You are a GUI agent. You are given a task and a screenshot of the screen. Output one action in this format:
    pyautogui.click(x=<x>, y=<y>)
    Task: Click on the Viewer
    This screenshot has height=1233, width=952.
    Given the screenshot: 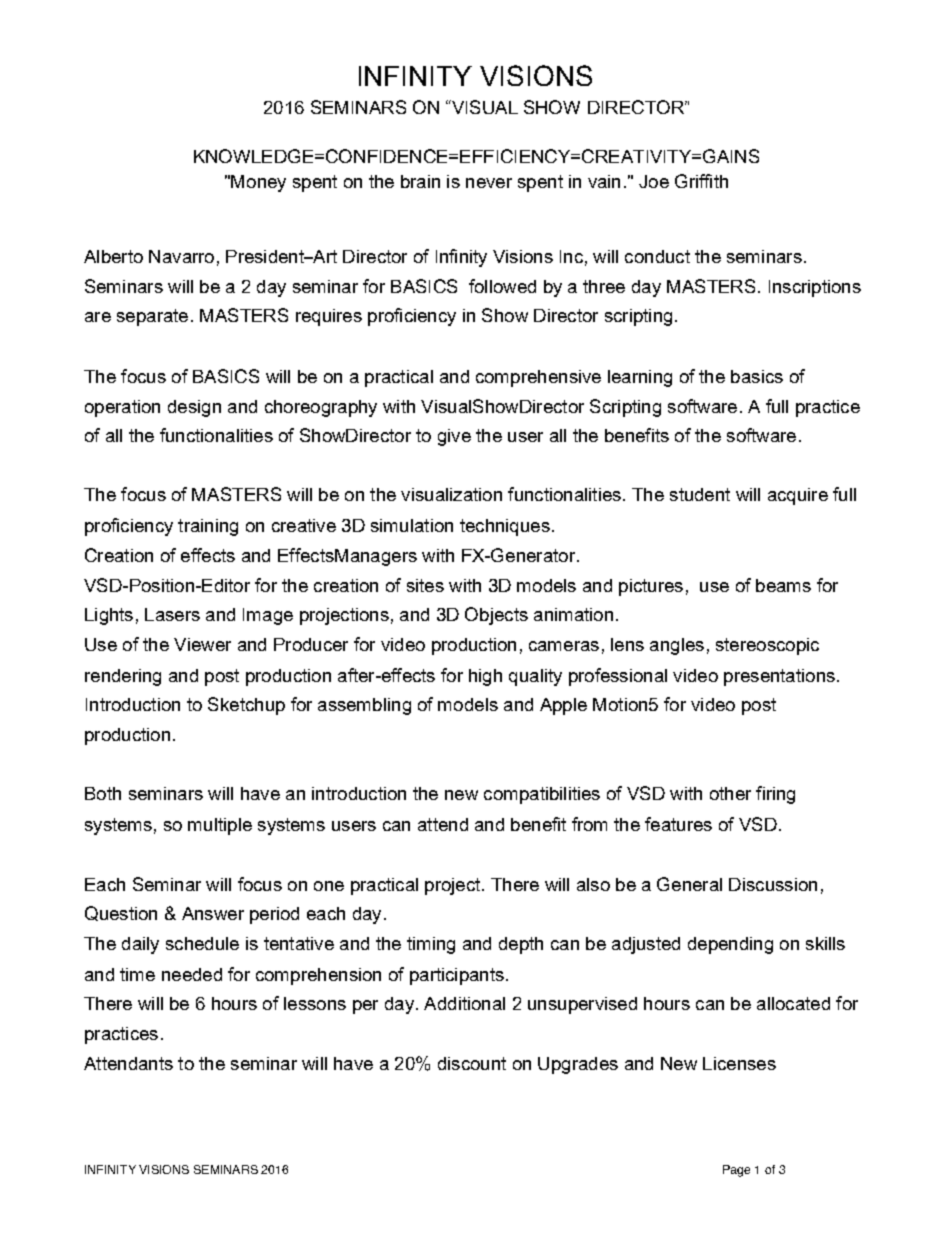 What is the action you would take?
    pyautogui.click(x=202, y=644)
